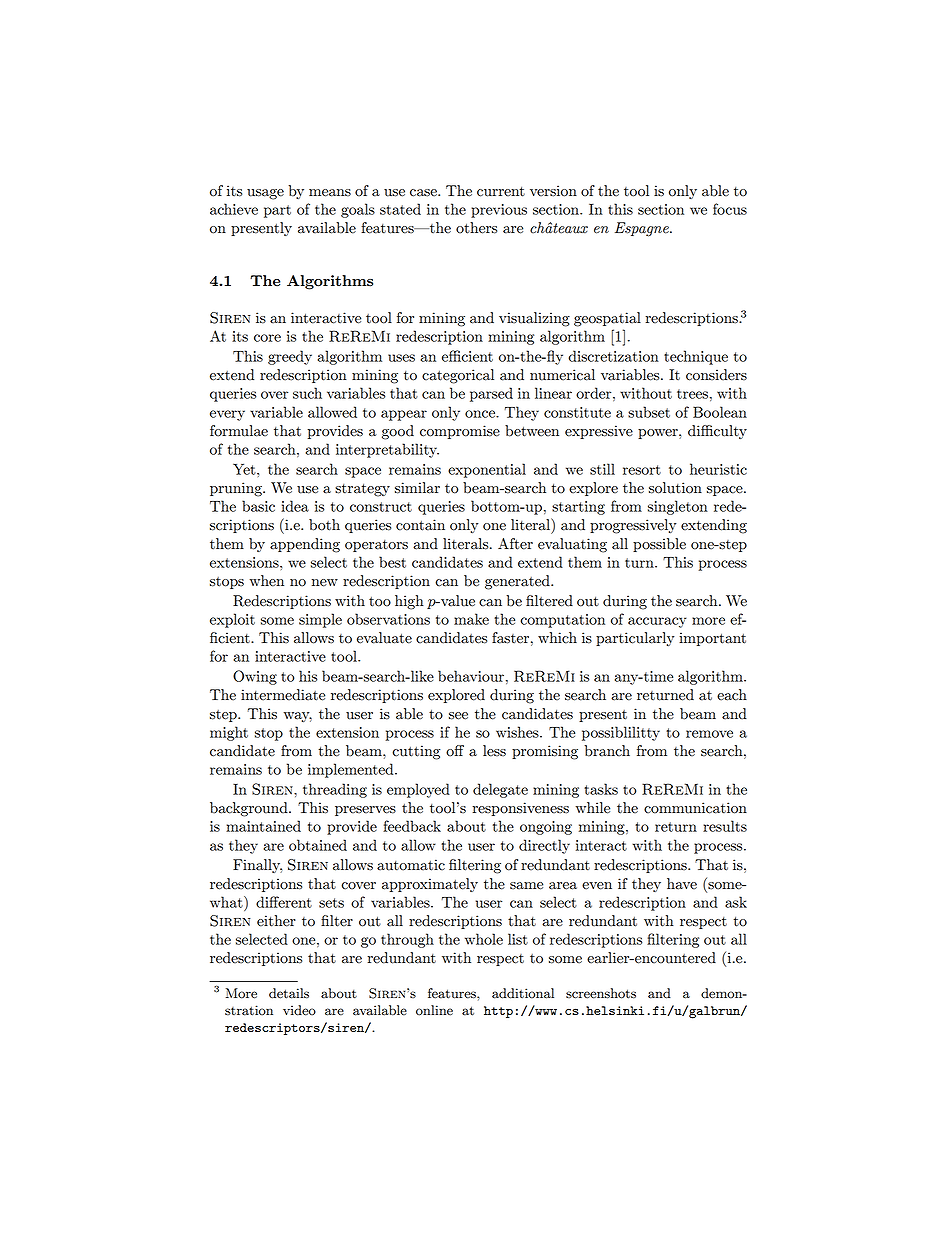 This screenshot has width=952, height=1233. What do you see at coordinates (471, 619) in the screenshot?
I see `make` at bounding box center [471, 619].
